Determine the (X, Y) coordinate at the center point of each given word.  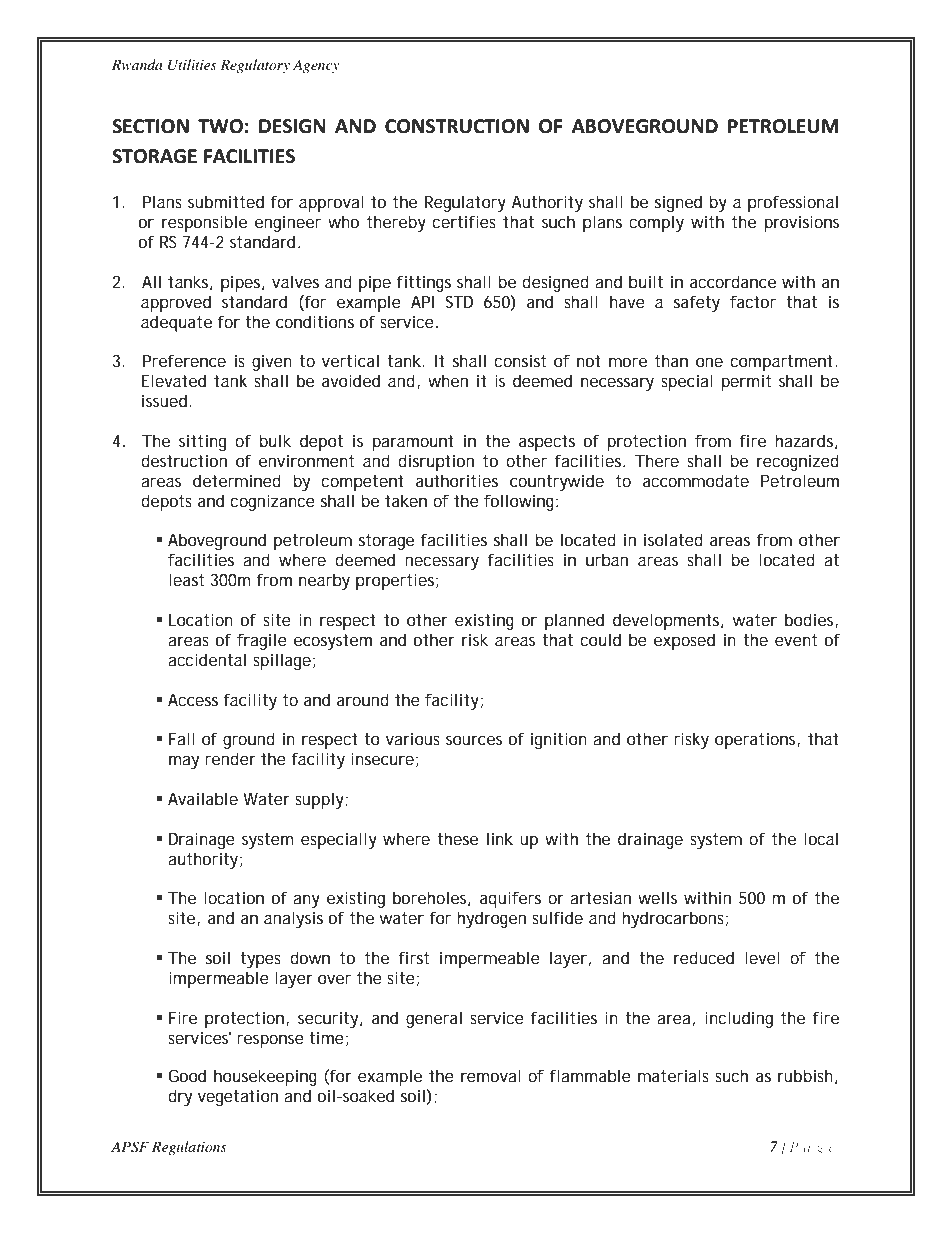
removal (491, 1075)
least (186, 579)
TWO (220, 126)
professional (793, 203)
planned (574, 621)
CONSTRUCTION (457, 126)
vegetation (238, 1097)
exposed (684, 641)
